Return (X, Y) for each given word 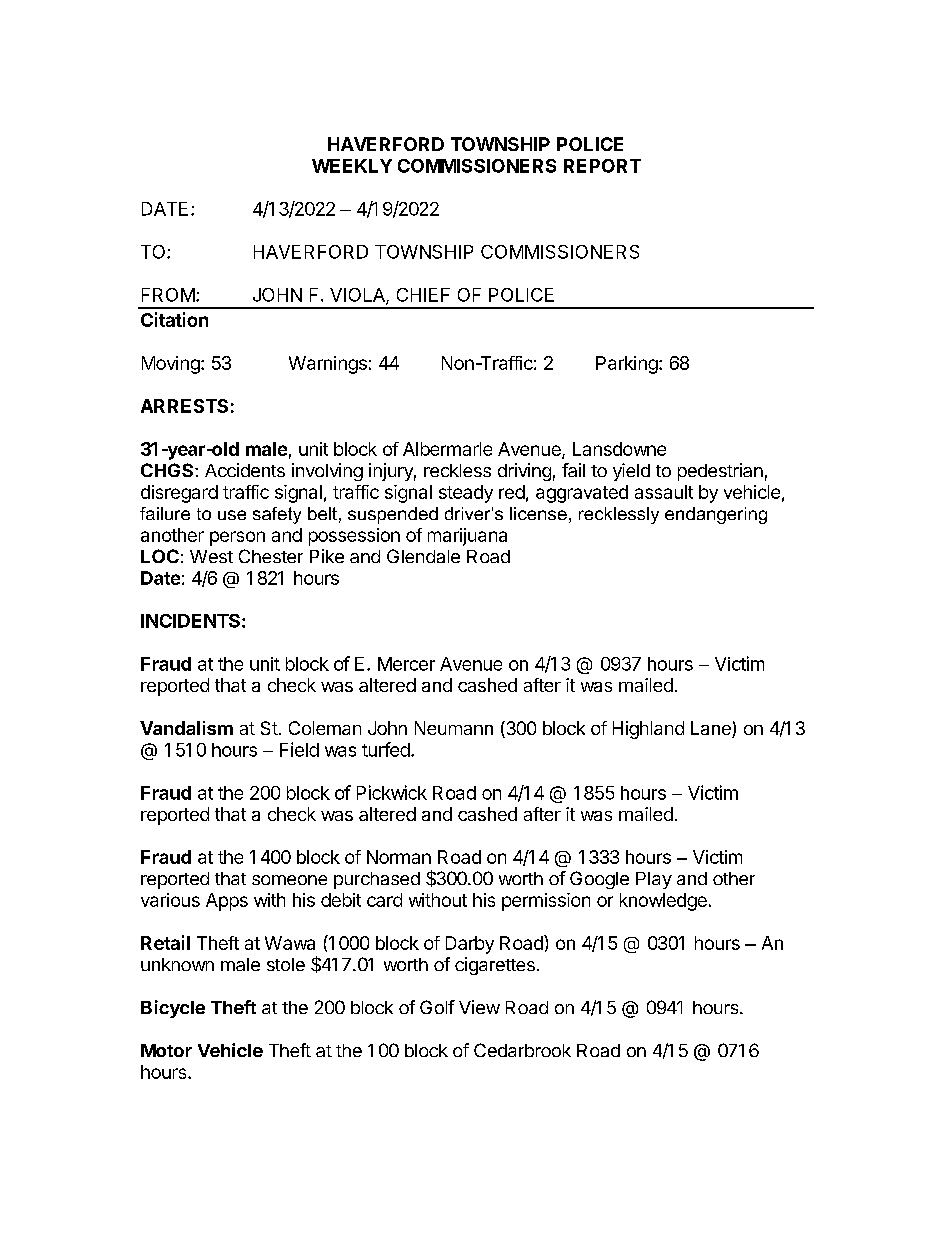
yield (631, 472)
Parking (627, 365)
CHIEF (423, 295)
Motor (166, 1050)
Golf (437, 1007)
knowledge (663, 902)
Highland (648, 730)
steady (466, 494)
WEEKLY (352, 166)
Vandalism (186, 728)
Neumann (454, 728)
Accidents (245, 470)
